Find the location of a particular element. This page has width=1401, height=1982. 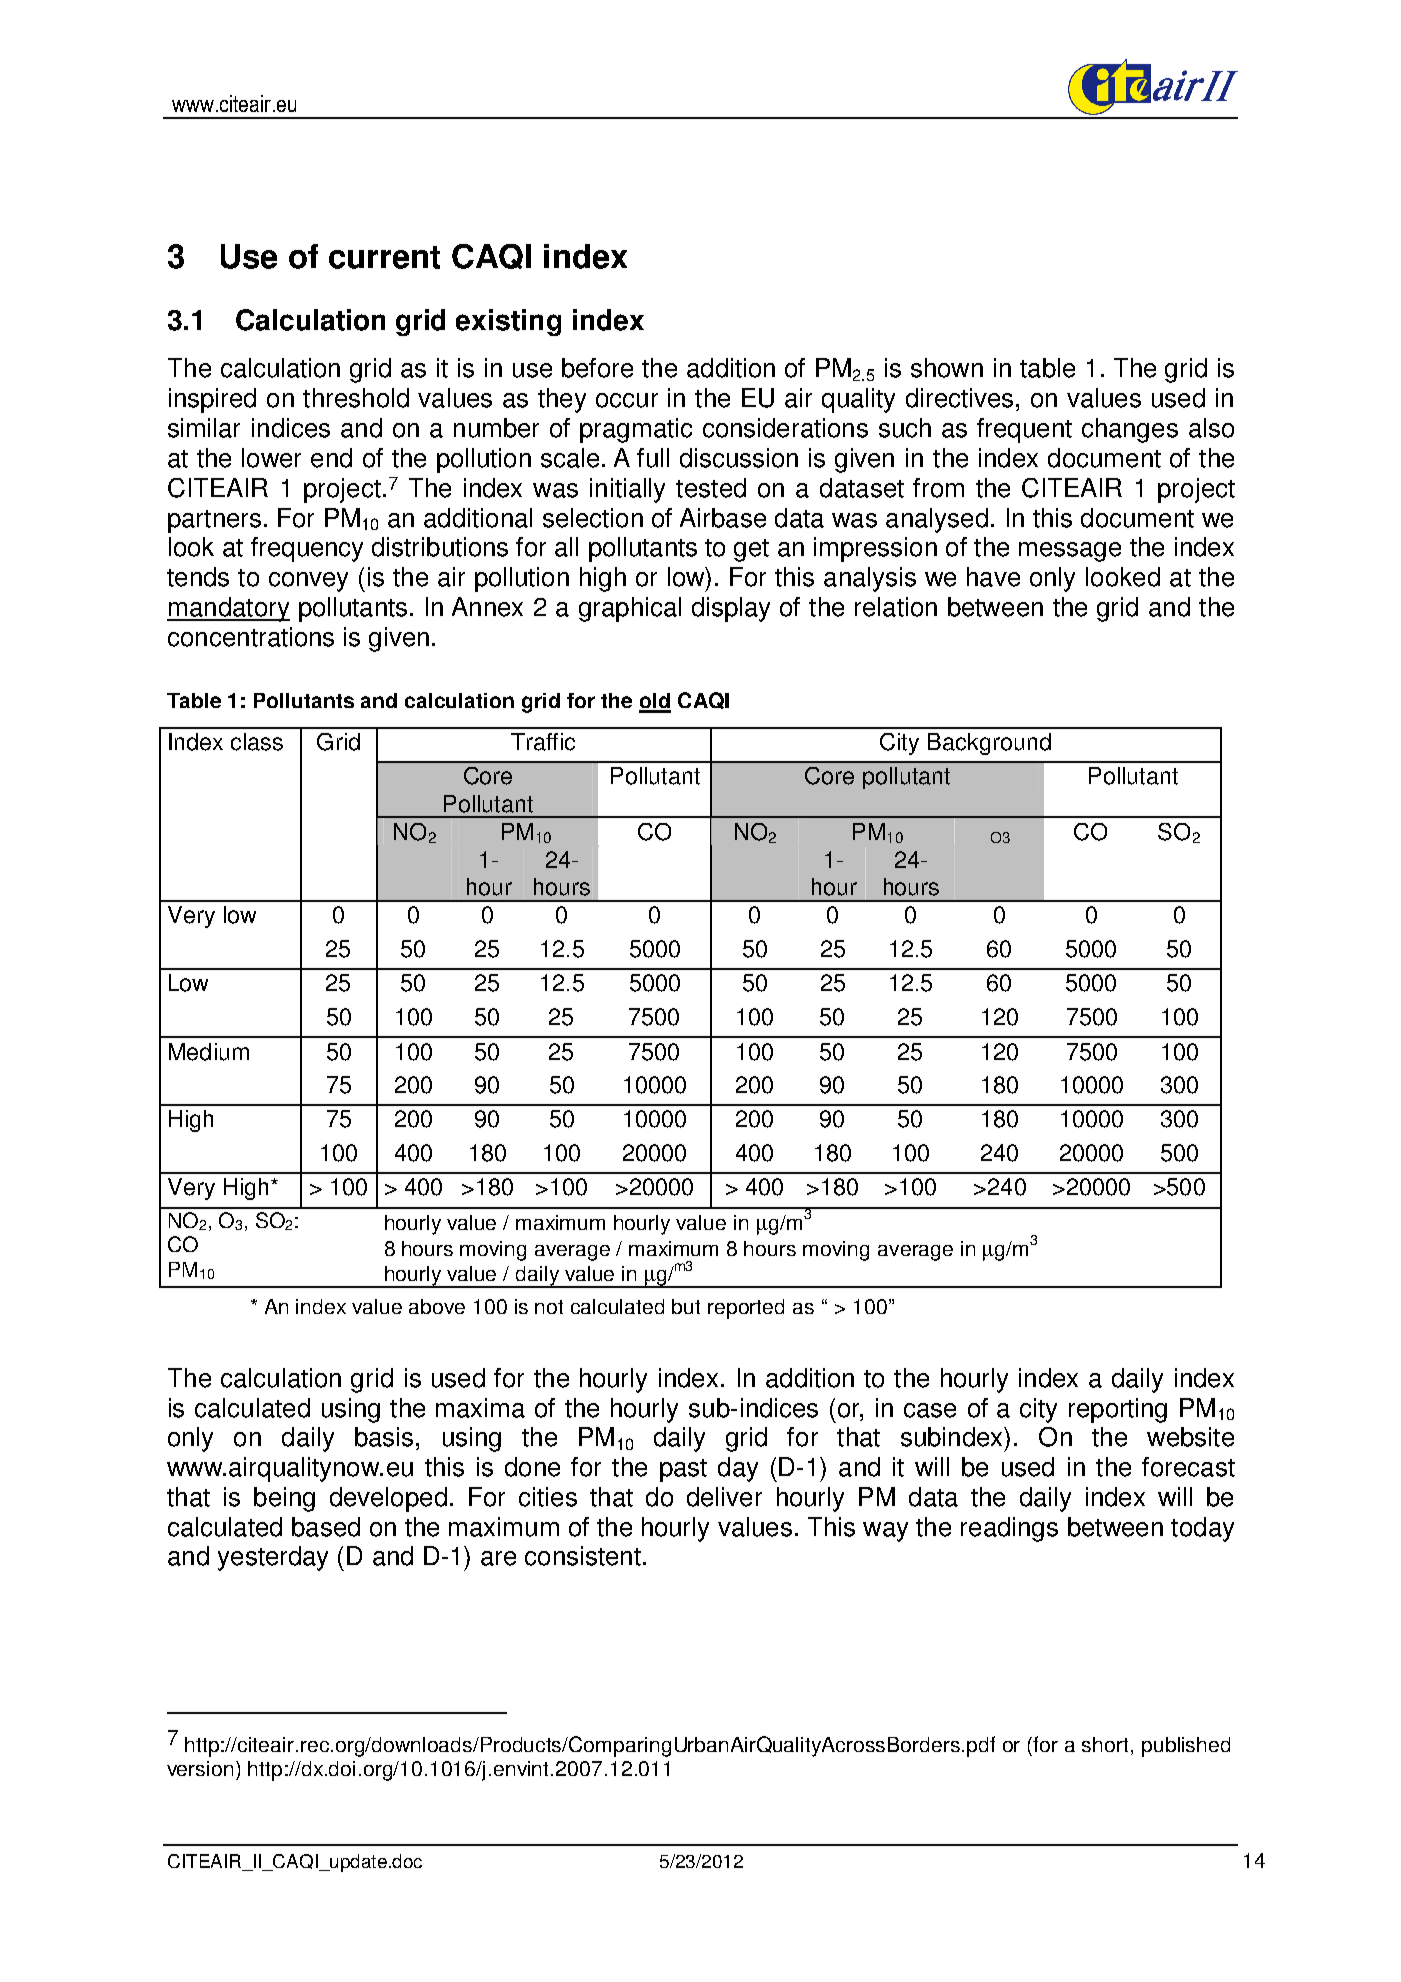

Background is located at coordinates (989, 744).
